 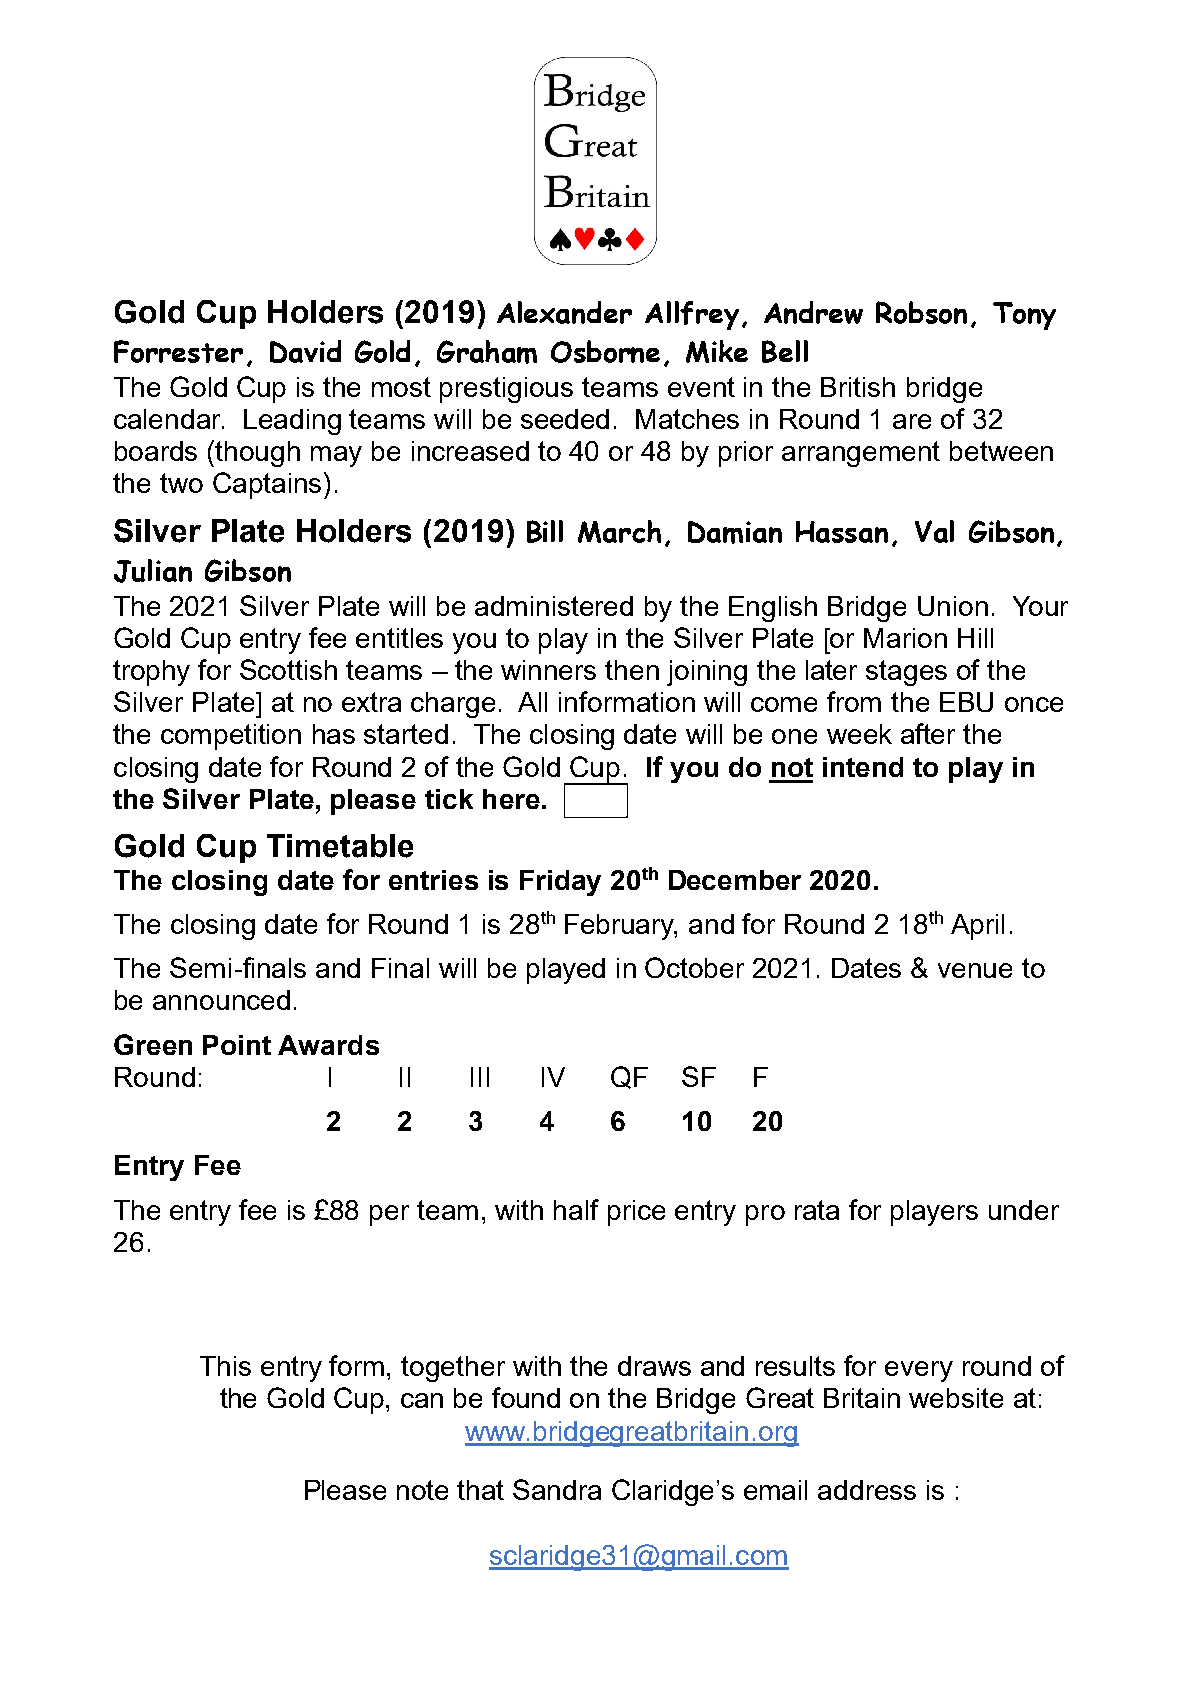 I want to click on Scottish, so click(x=288, y=669).
